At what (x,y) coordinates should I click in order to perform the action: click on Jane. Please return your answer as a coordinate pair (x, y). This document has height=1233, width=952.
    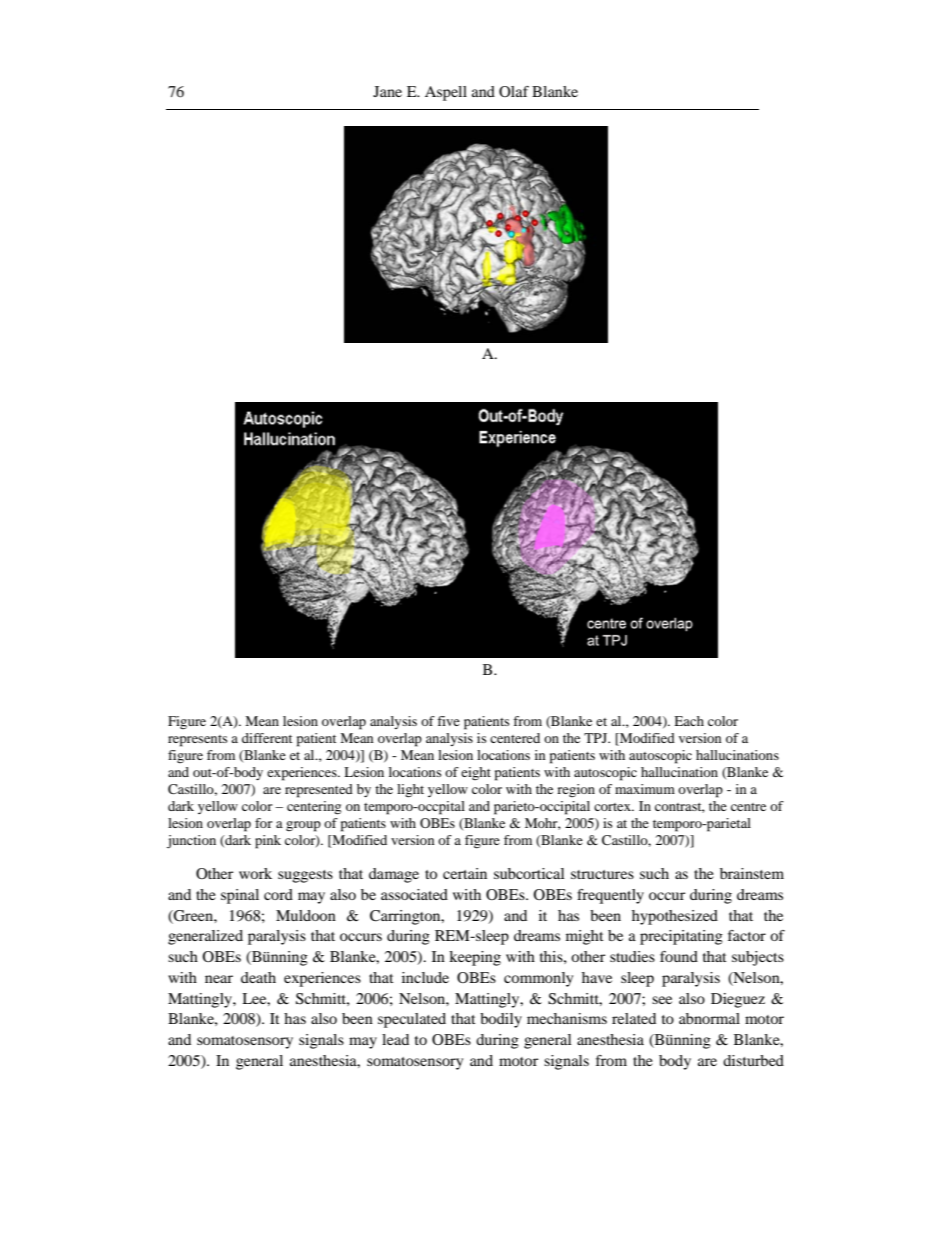
    Looking at the image, I should click on (387, 91).
